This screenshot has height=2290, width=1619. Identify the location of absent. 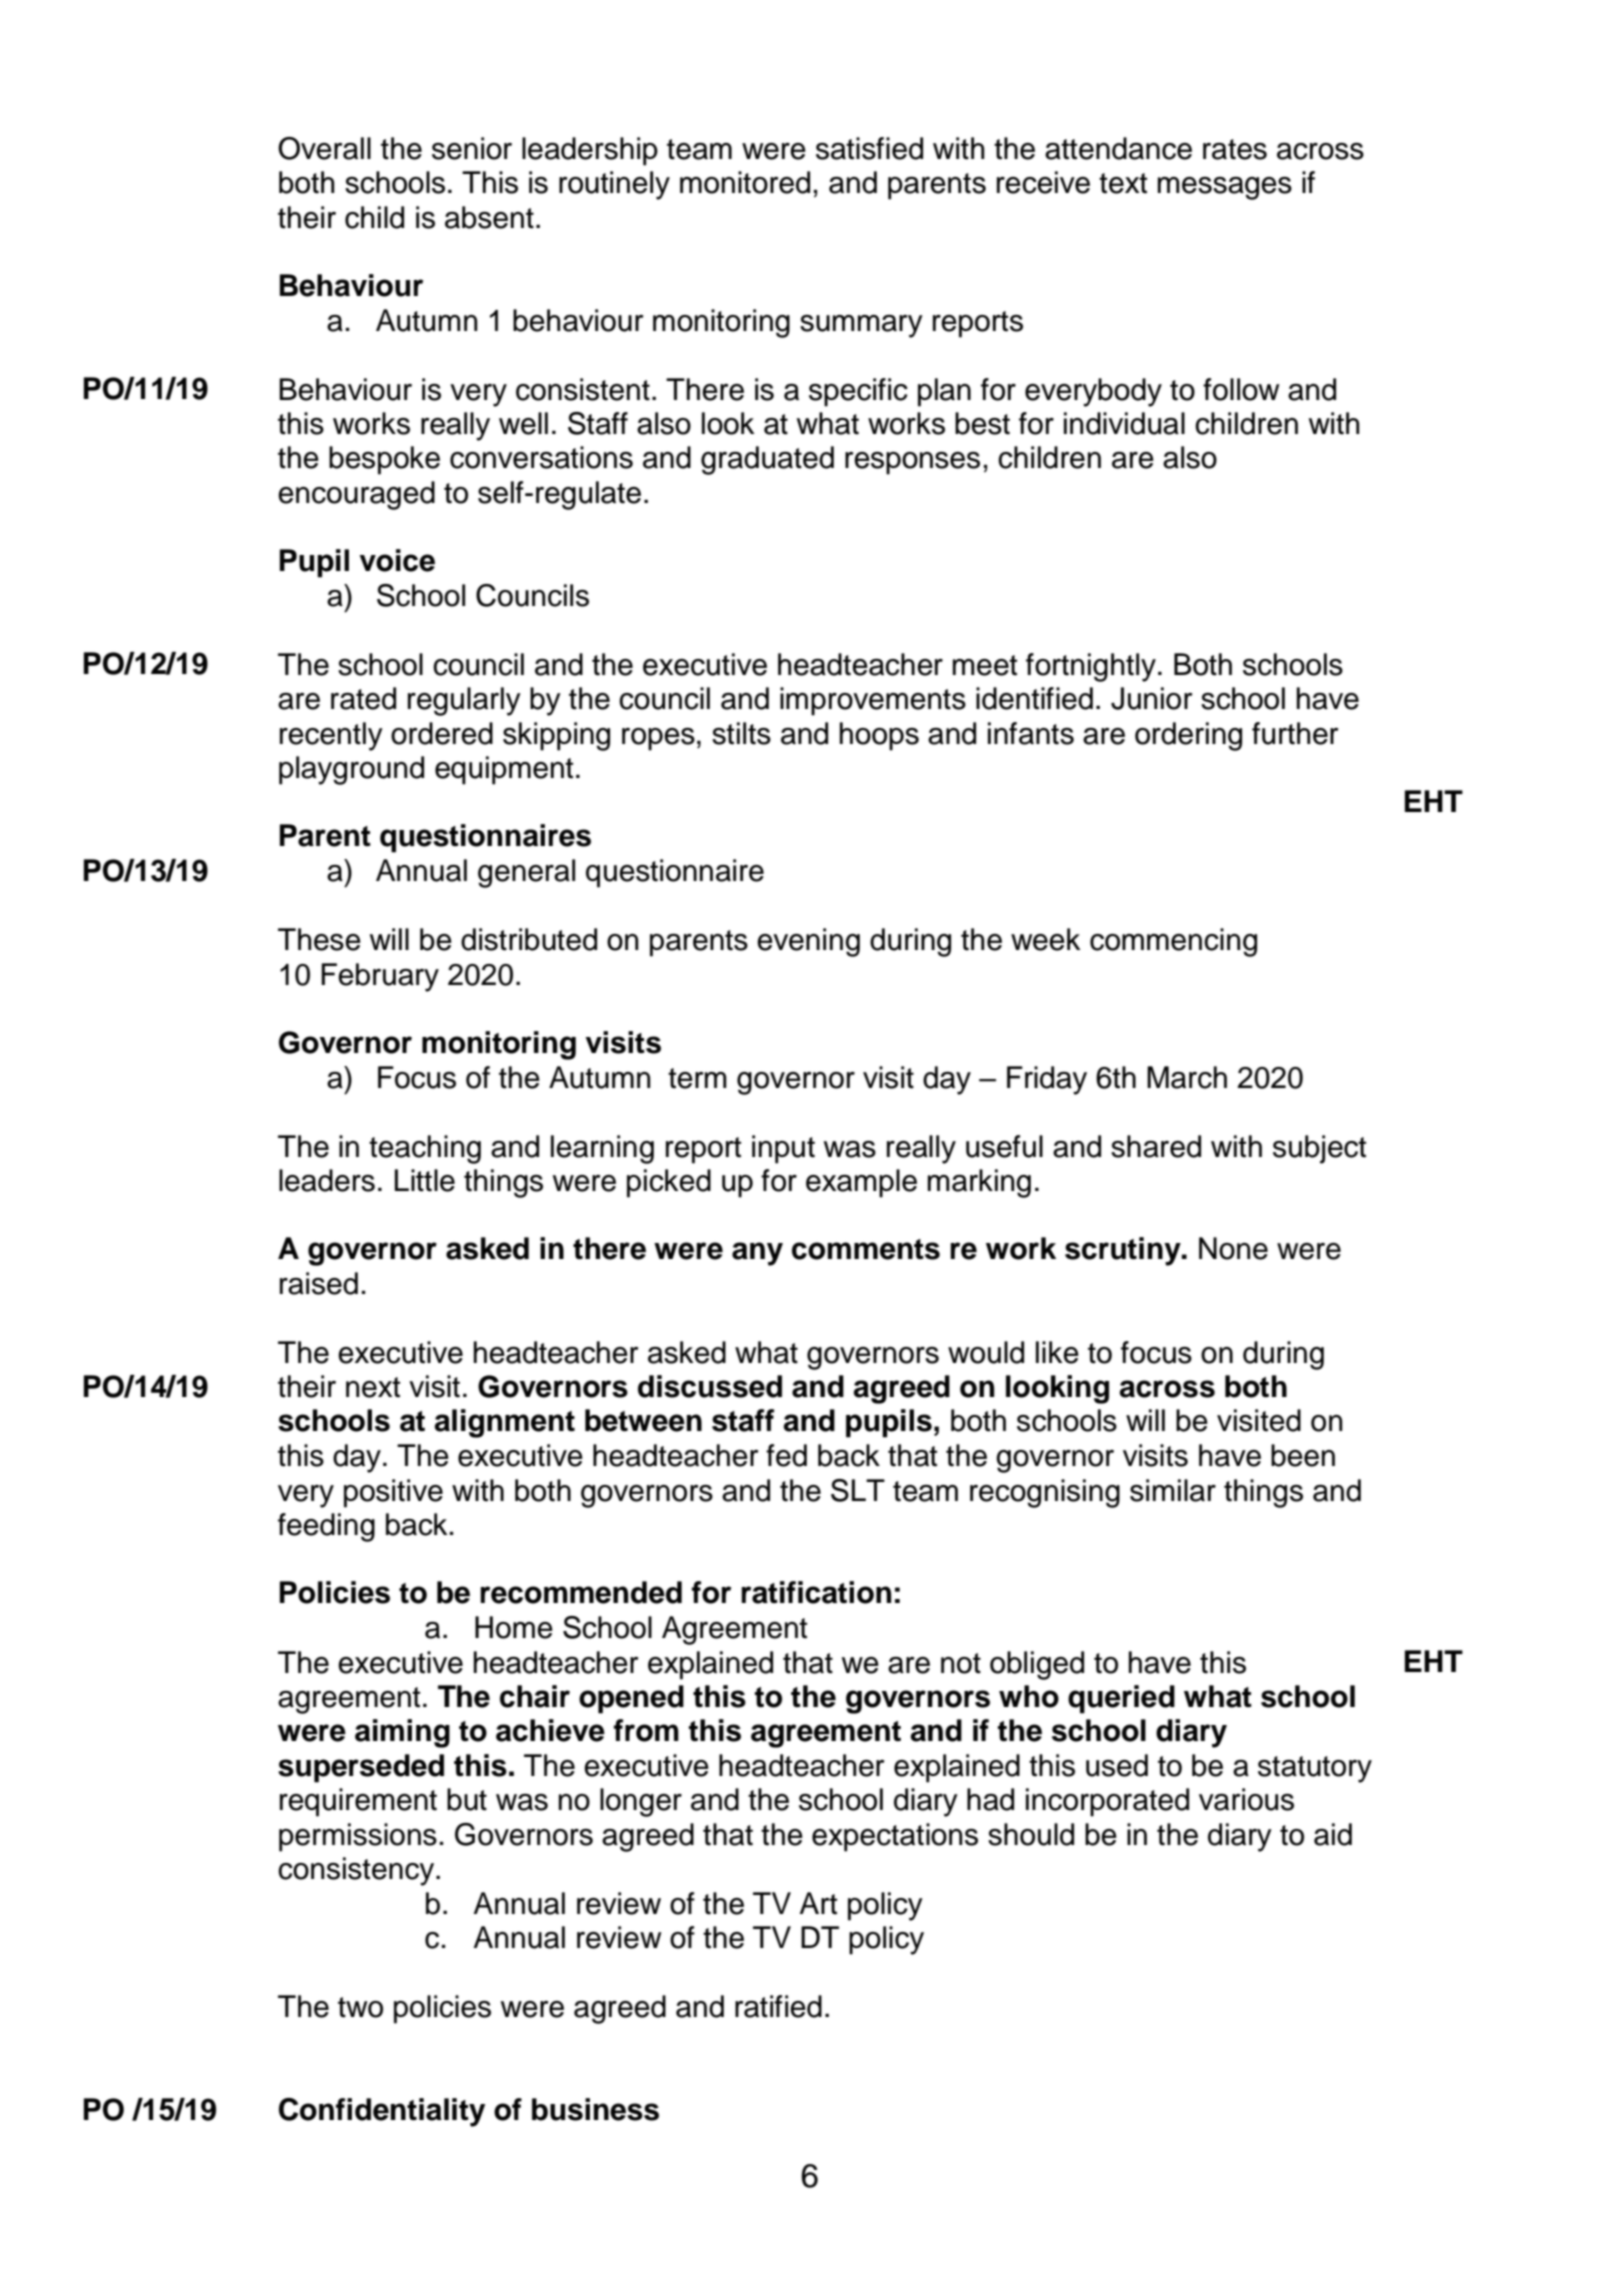
(489, 217).
